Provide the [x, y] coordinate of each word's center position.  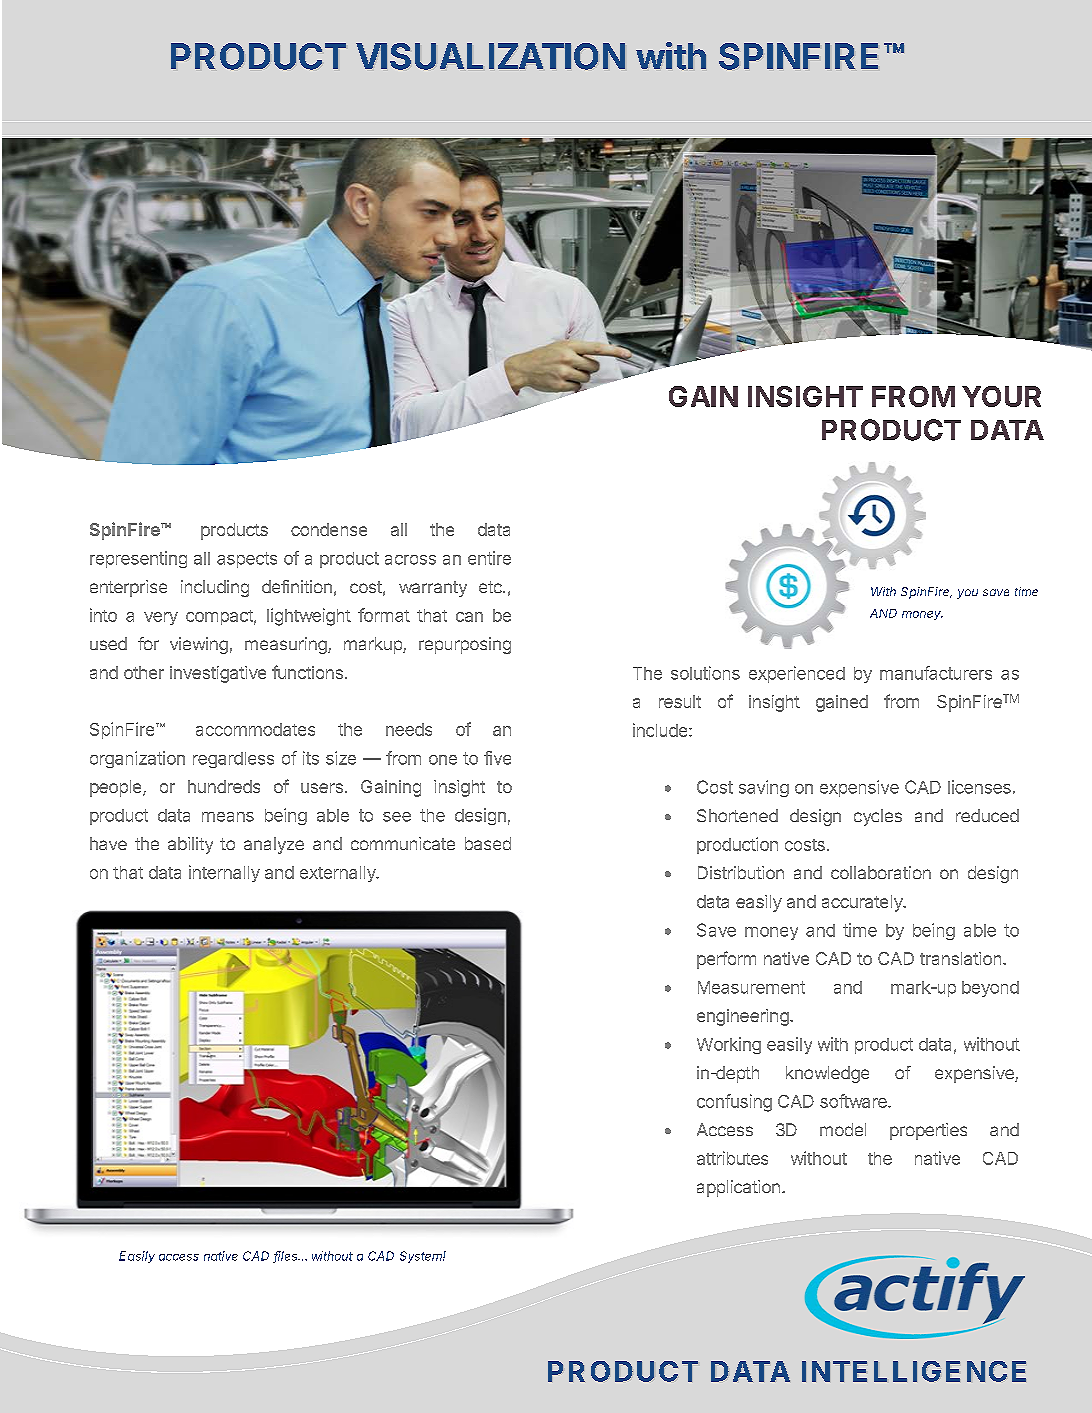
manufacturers [936, 673]
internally [224, 873]
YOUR [1001, 396]
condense [329, 529]
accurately [863, 903]
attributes [732, 1158]
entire [489, 558]
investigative [218, 674]
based [488, 843]
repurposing [465, 645]
